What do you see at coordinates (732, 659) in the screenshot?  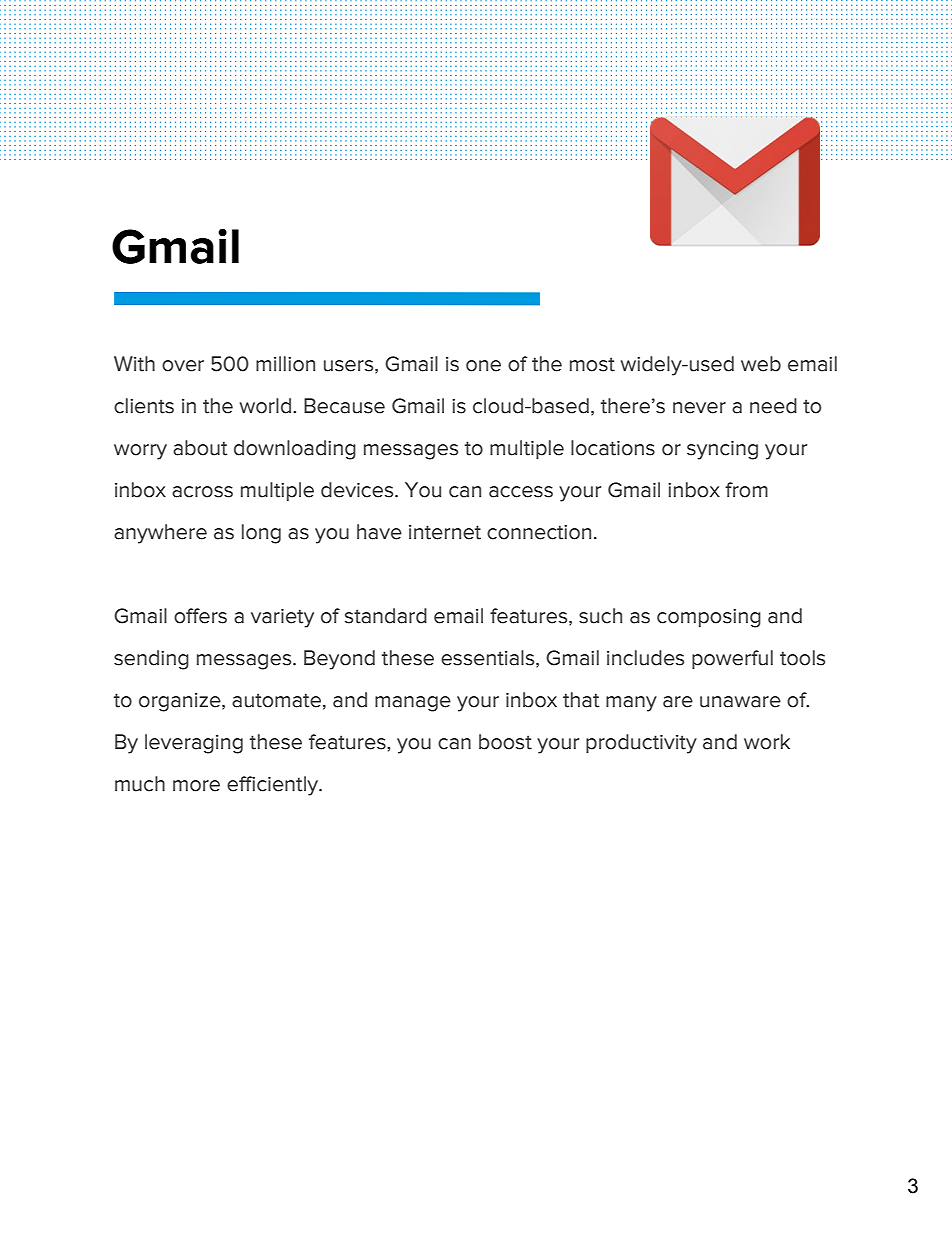 I see `powerful` at bounding box center [732, 659].
